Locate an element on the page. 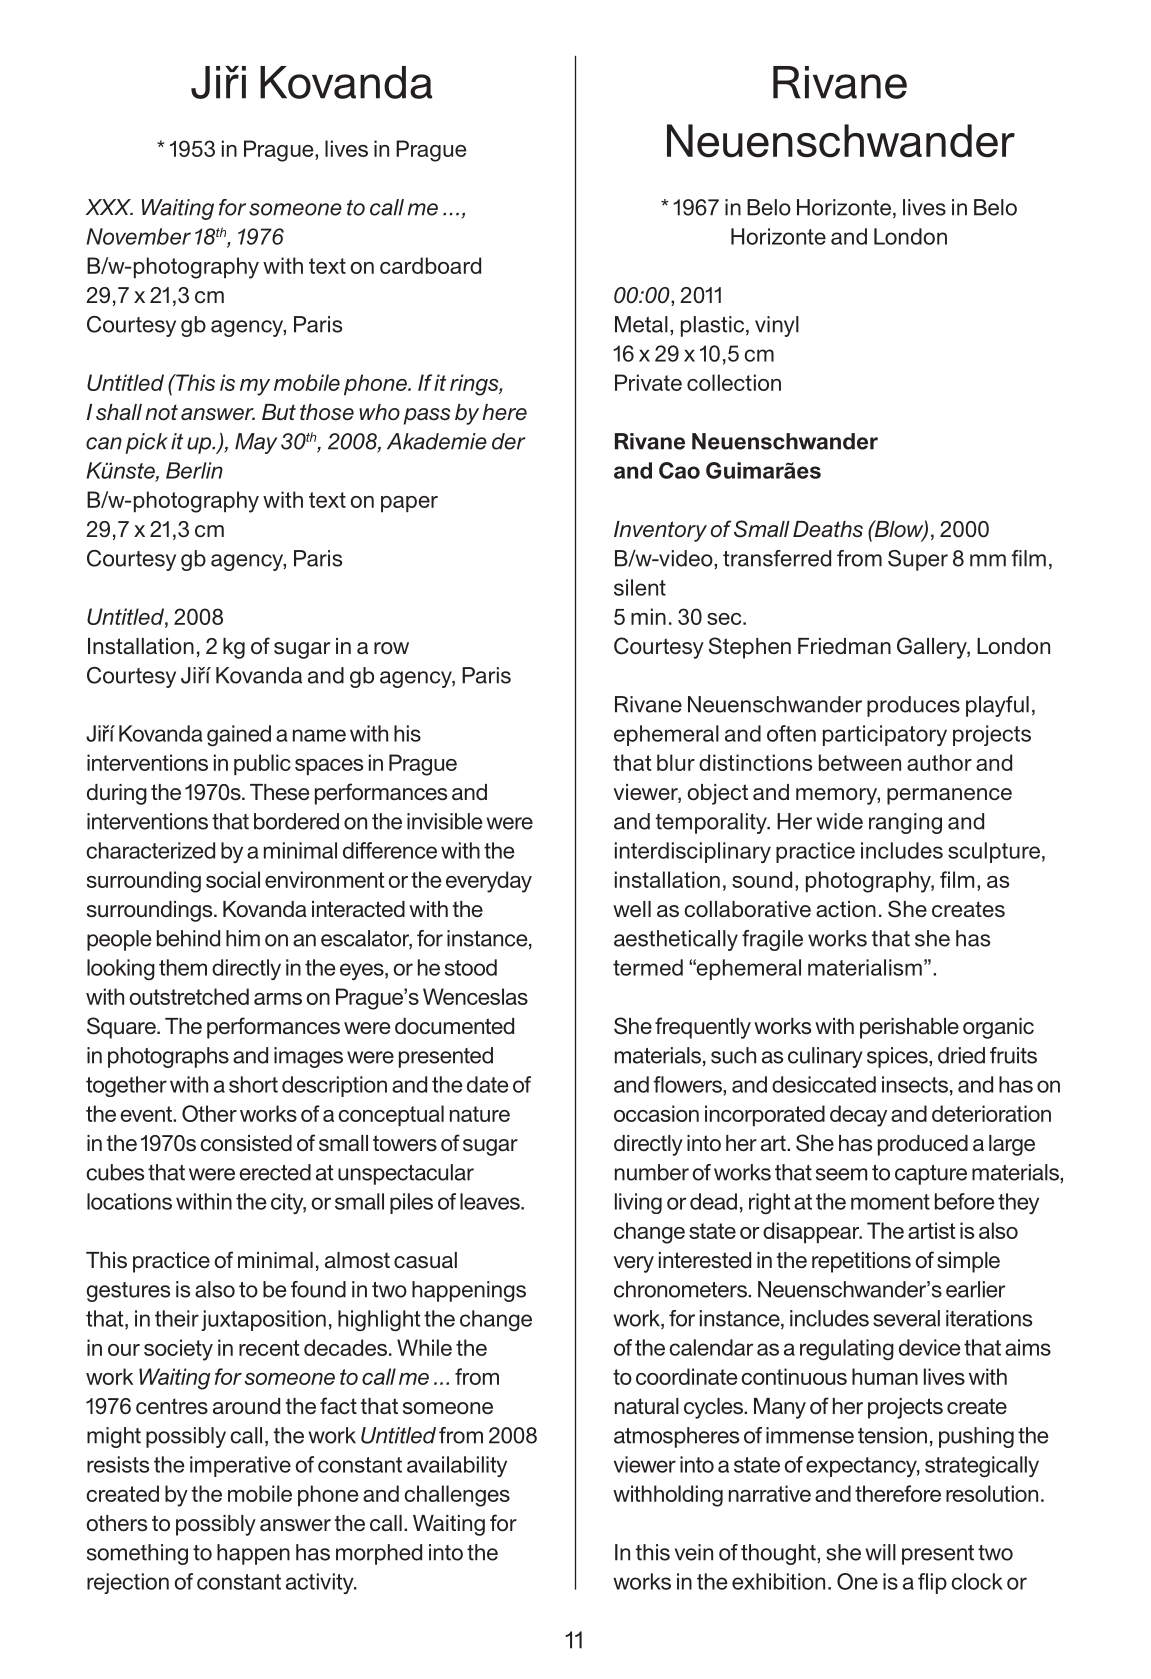 This document has width=1151, height=1679. something is located at coordinates (137, 1554).
